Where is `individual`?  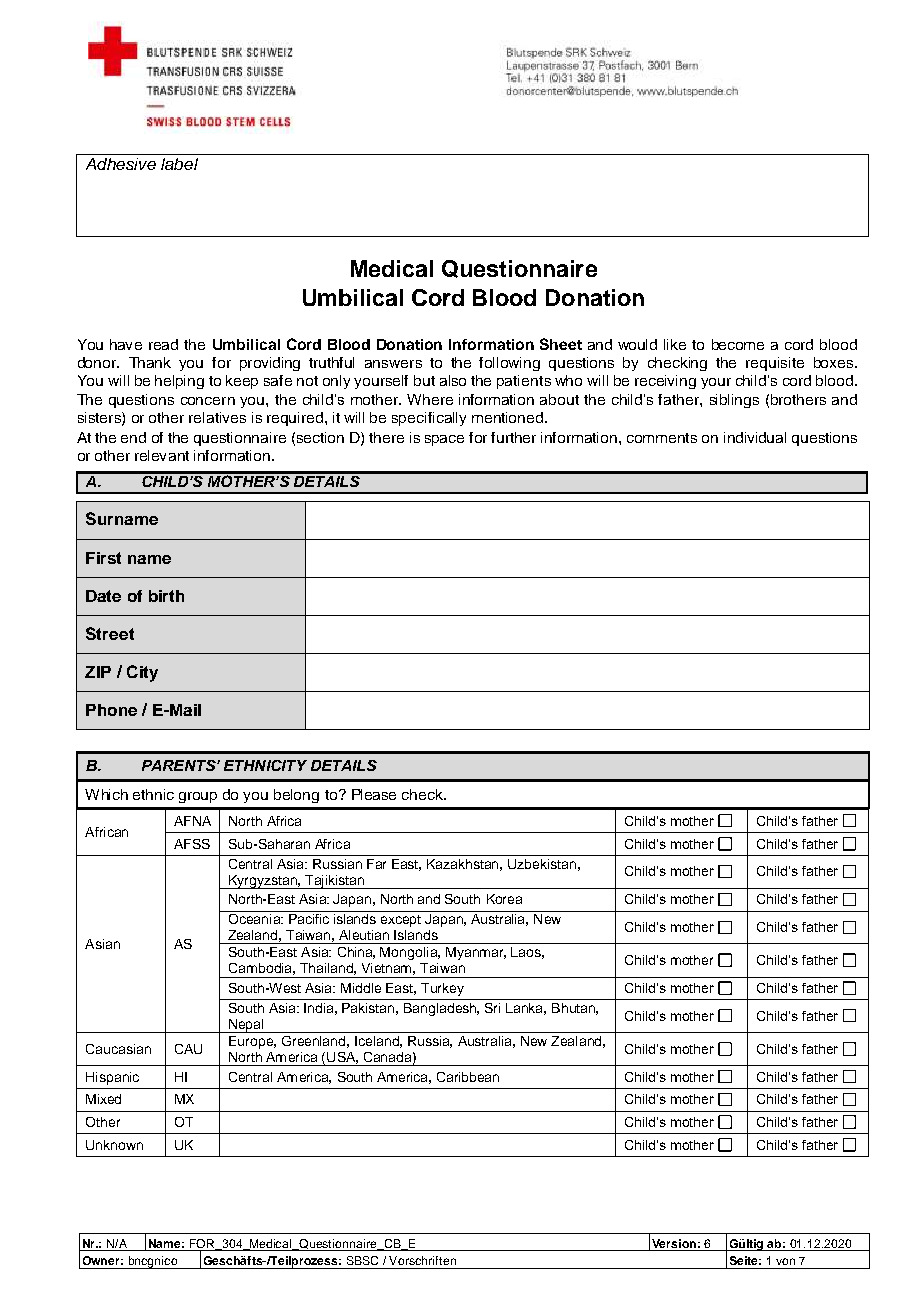 individual is located at coordinates (755, 437).
